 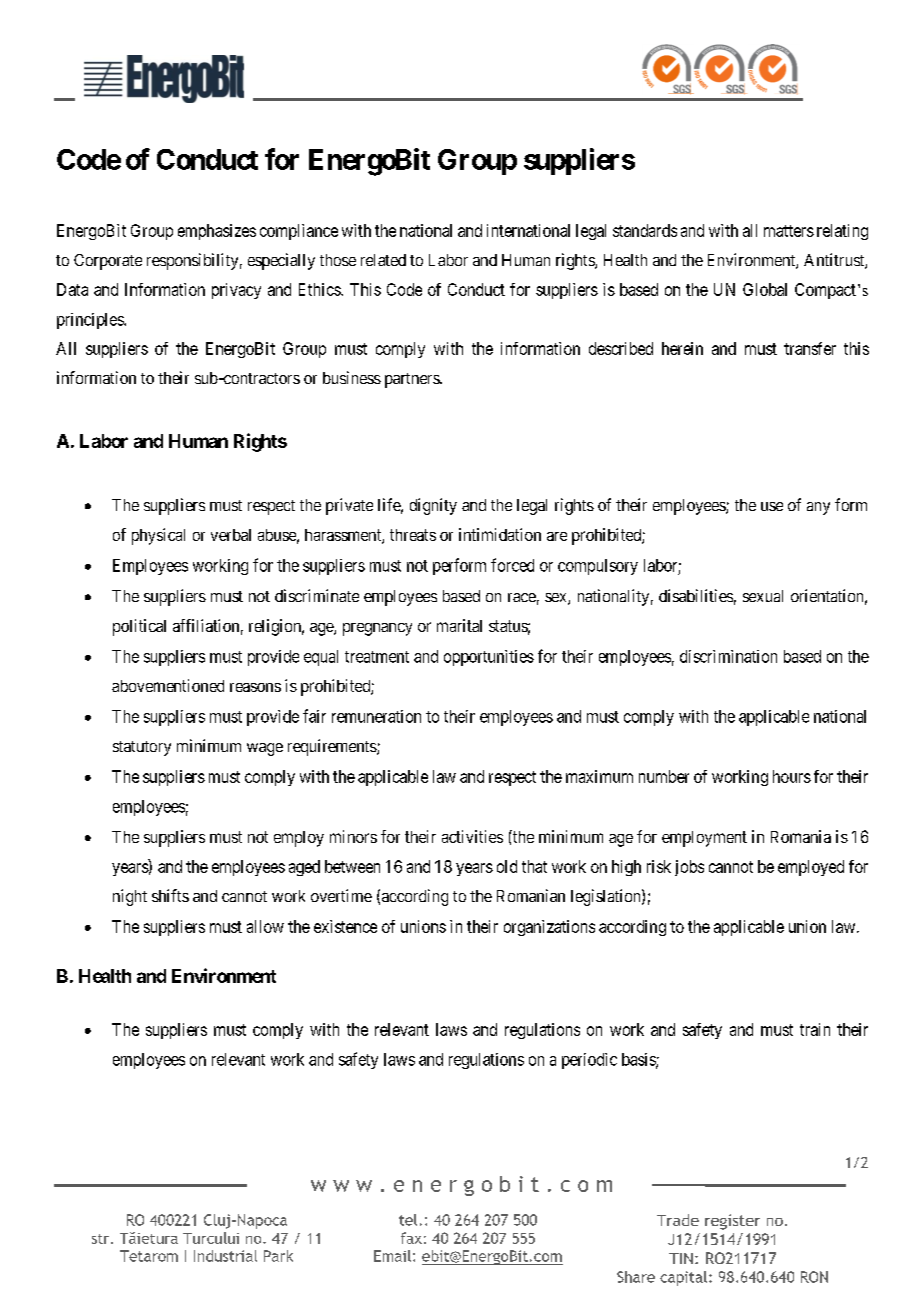 I want to click on organizations, so click(x=549, y=928).
